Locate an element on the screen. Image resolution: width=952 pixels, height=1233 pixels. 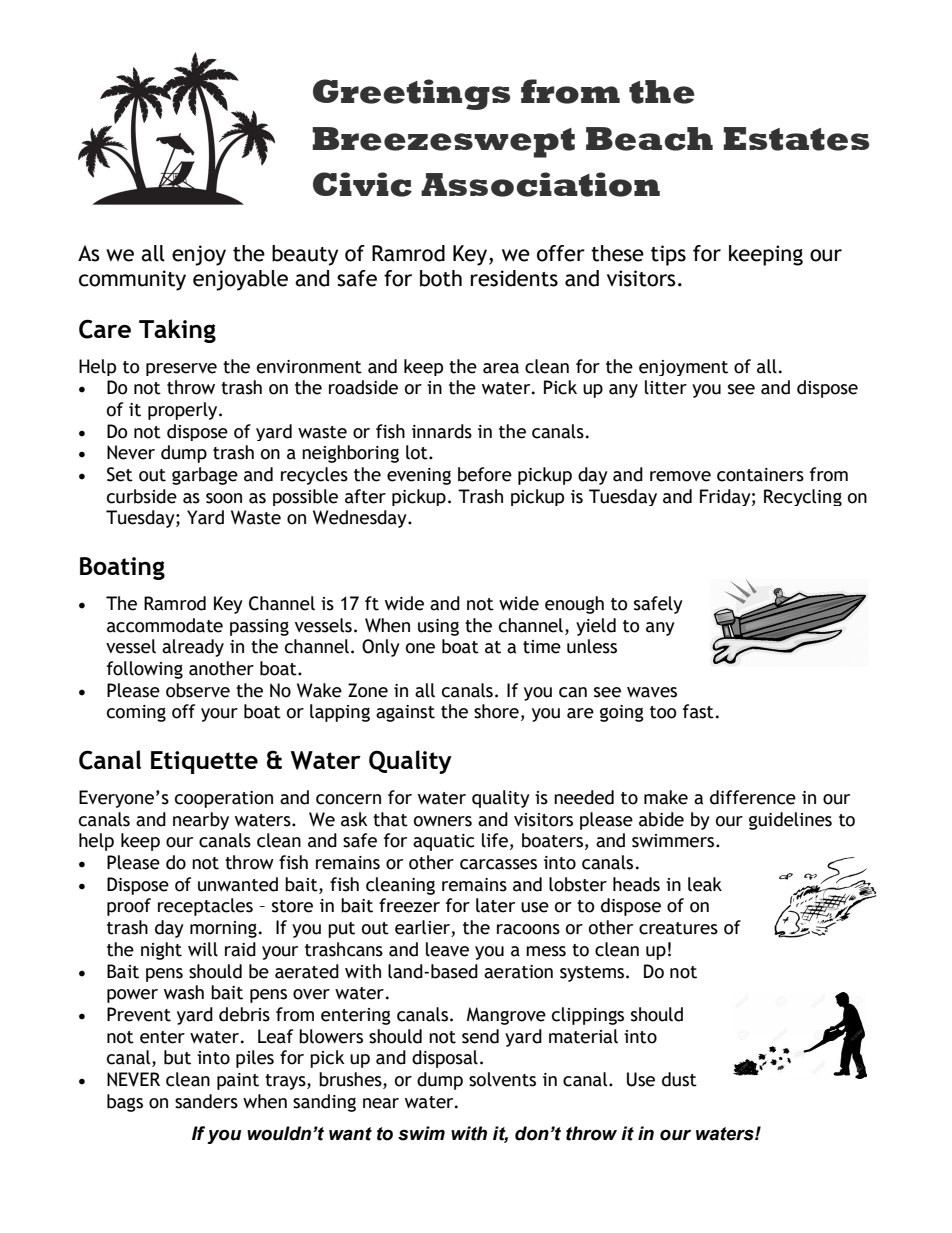
tips is located at coordinates (668, 255).
